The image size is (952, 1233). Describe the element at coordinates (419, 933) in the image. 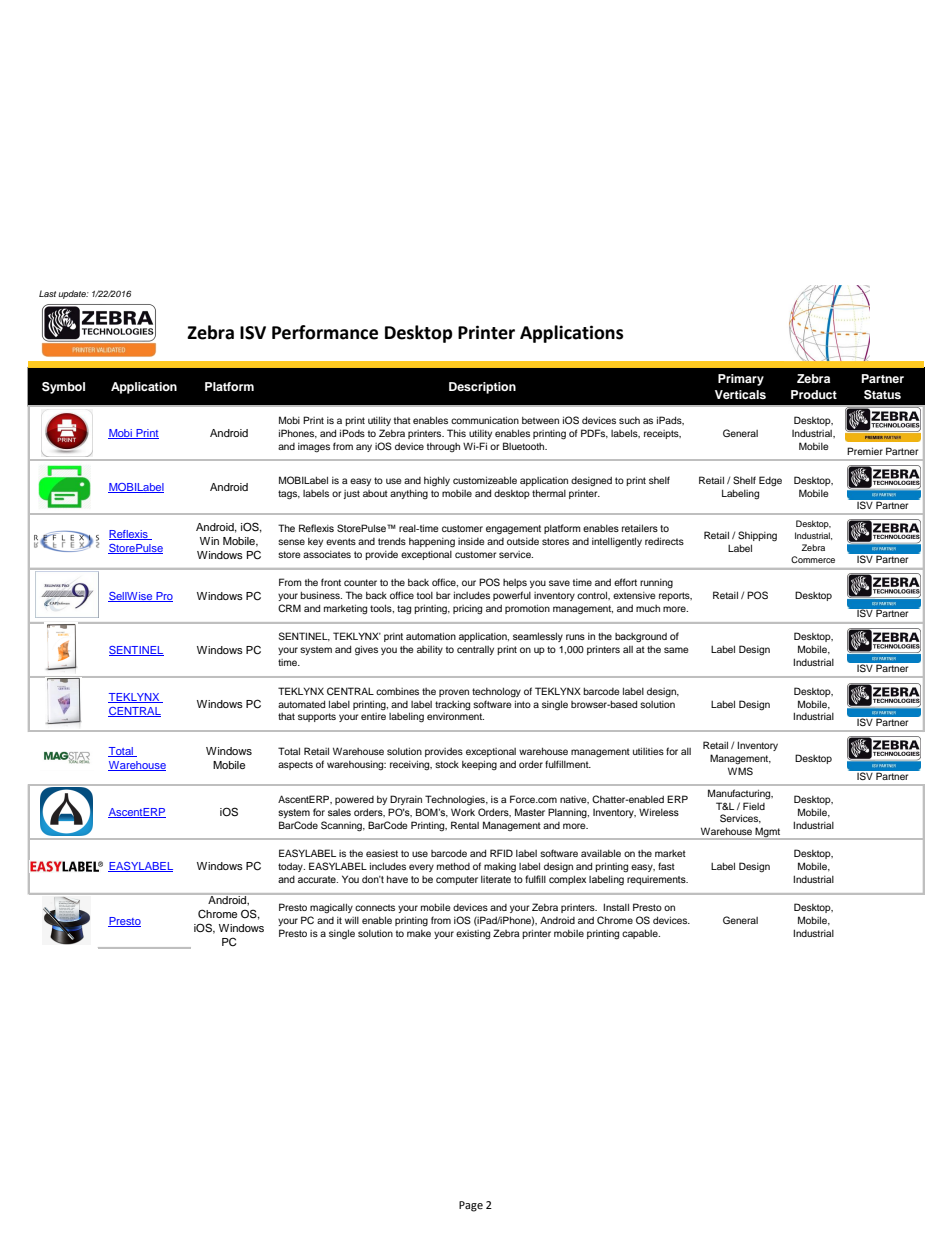

I see `make` at that location.
